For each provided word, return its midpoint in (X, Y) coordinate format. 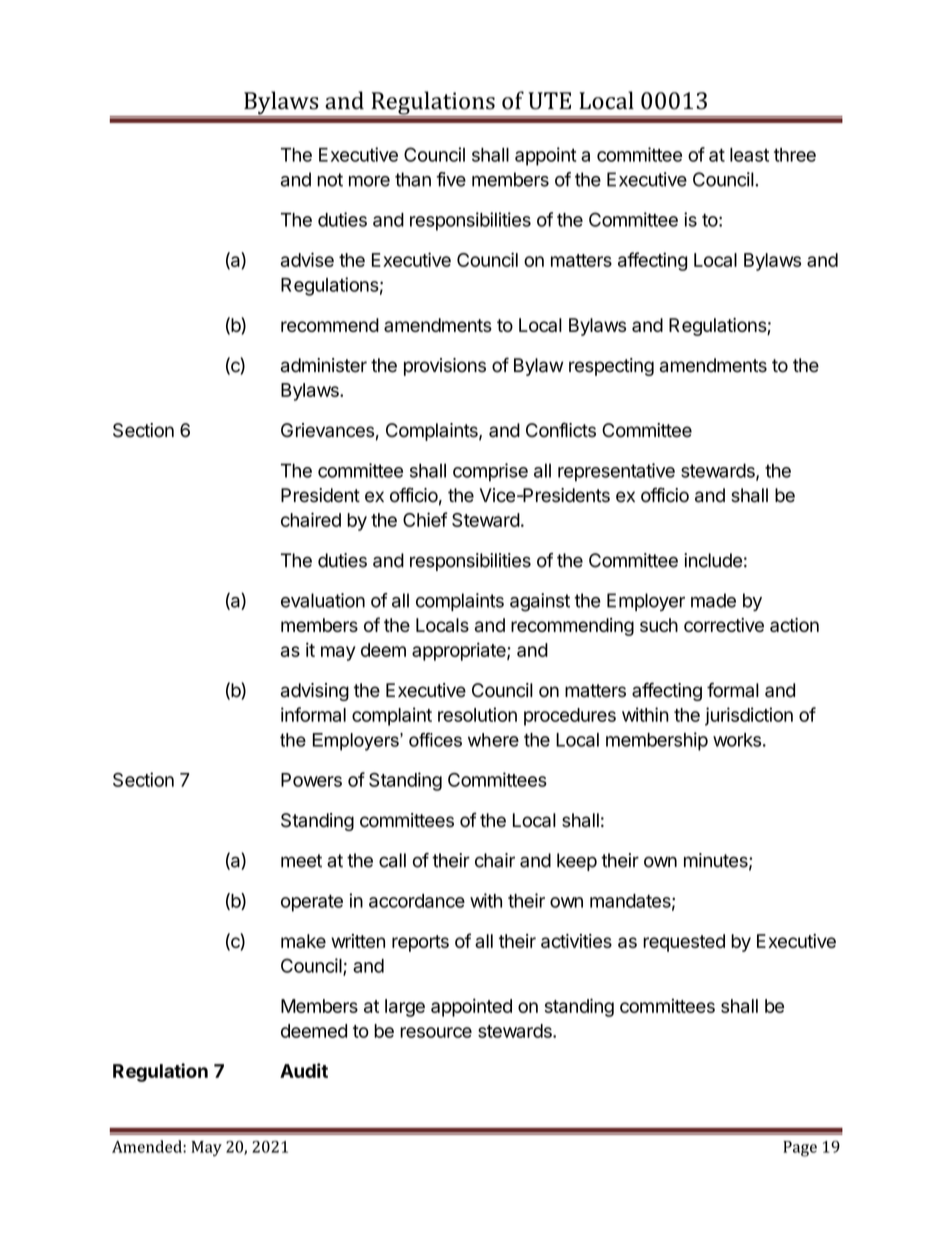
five (451, 179)
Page (800, 1149)
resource (436, 1032)
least (749, 155)
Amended (148, 1146)
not (330, 180)
